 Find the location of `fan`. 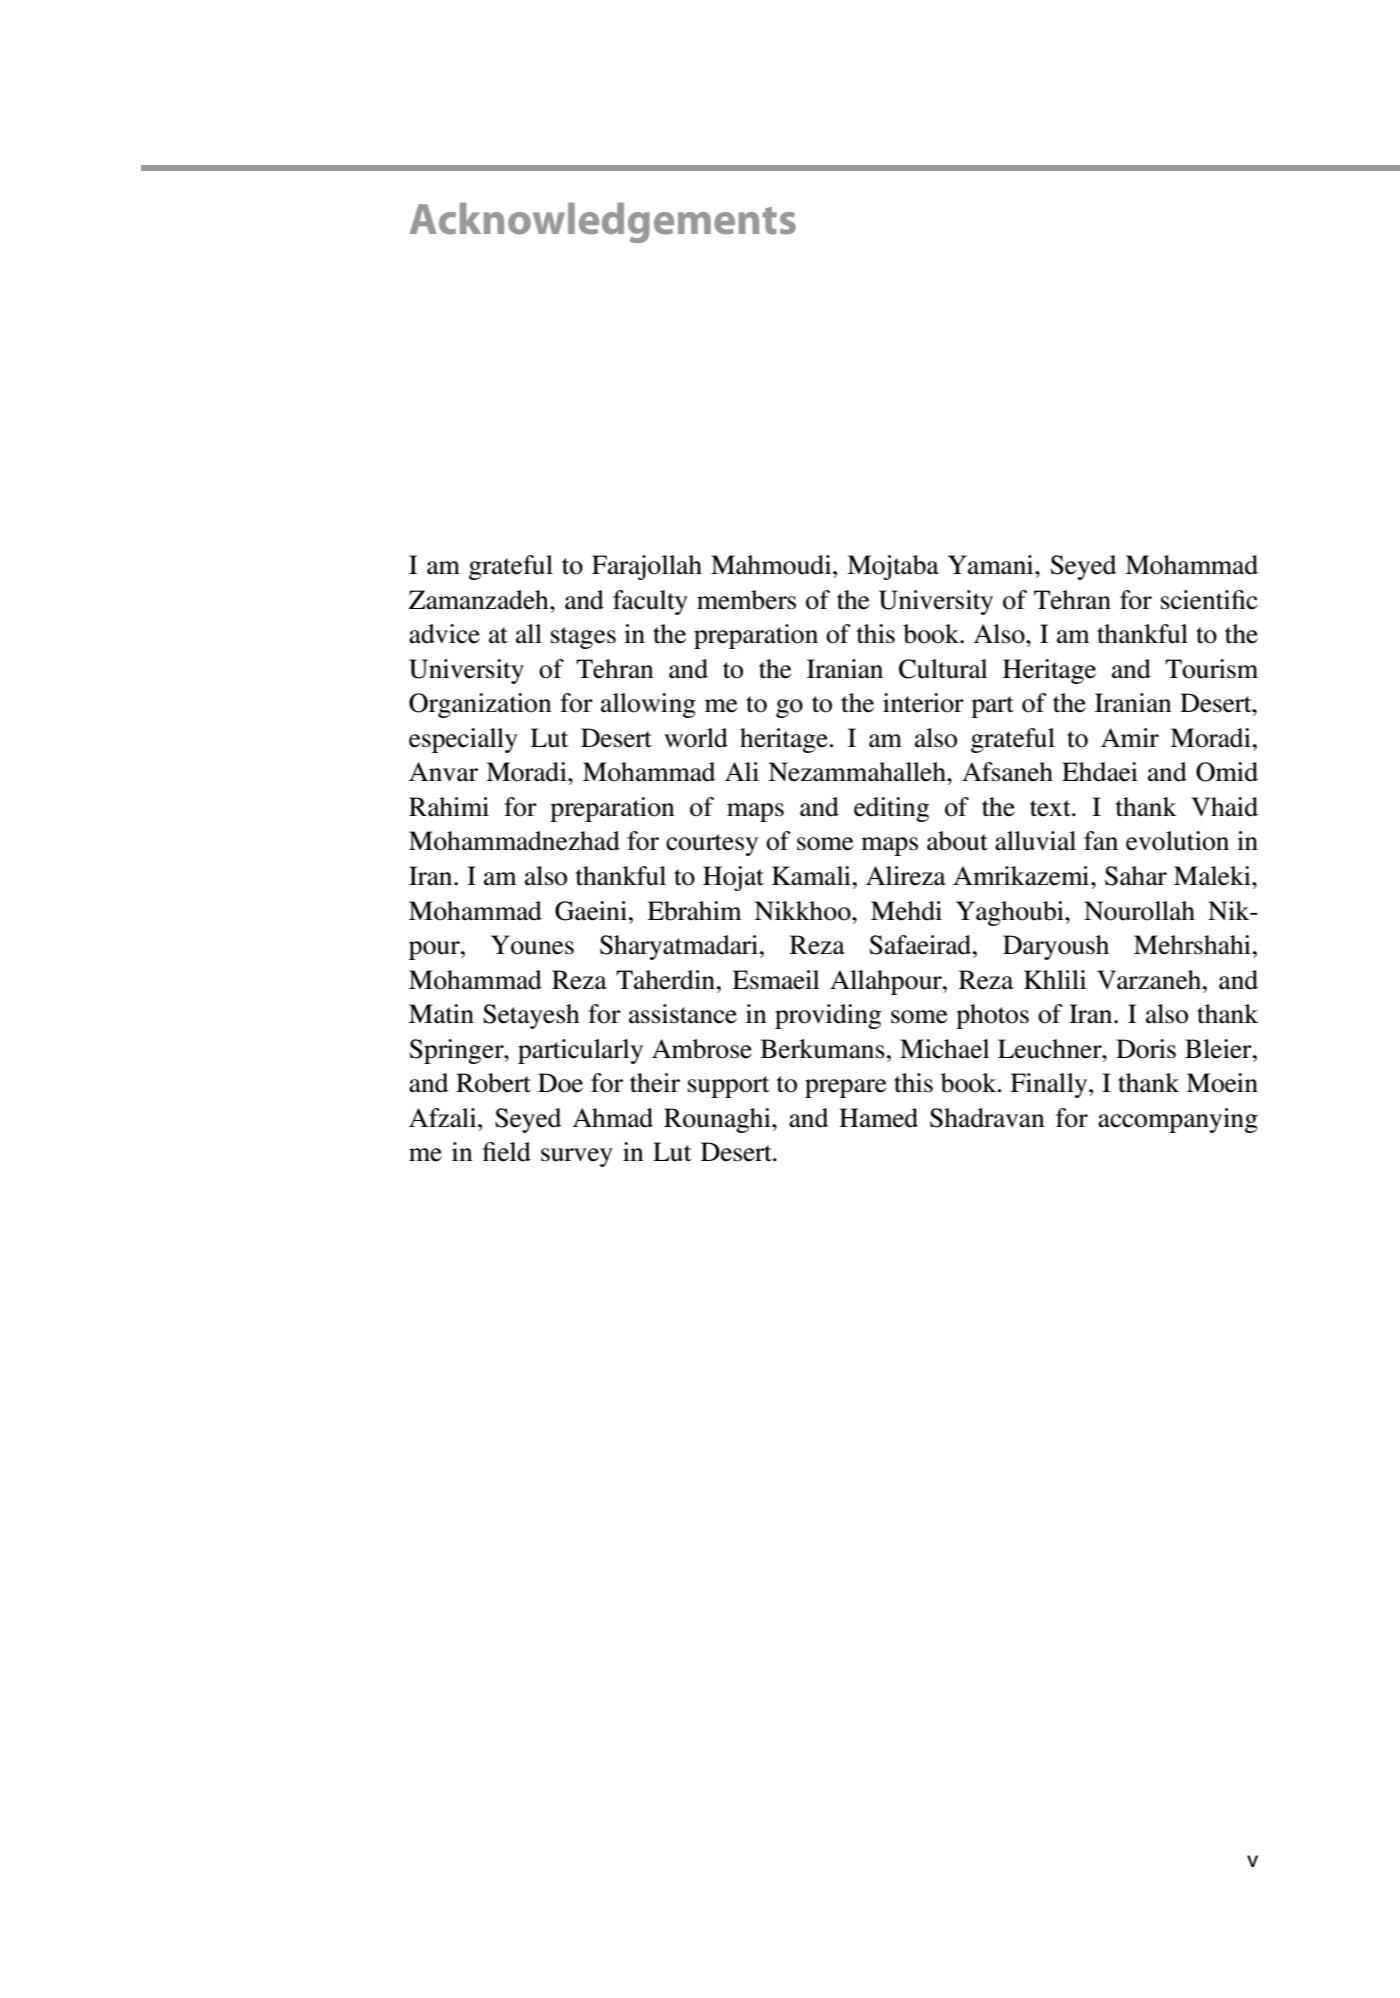

fan is located at coordinates (1101, 841).
